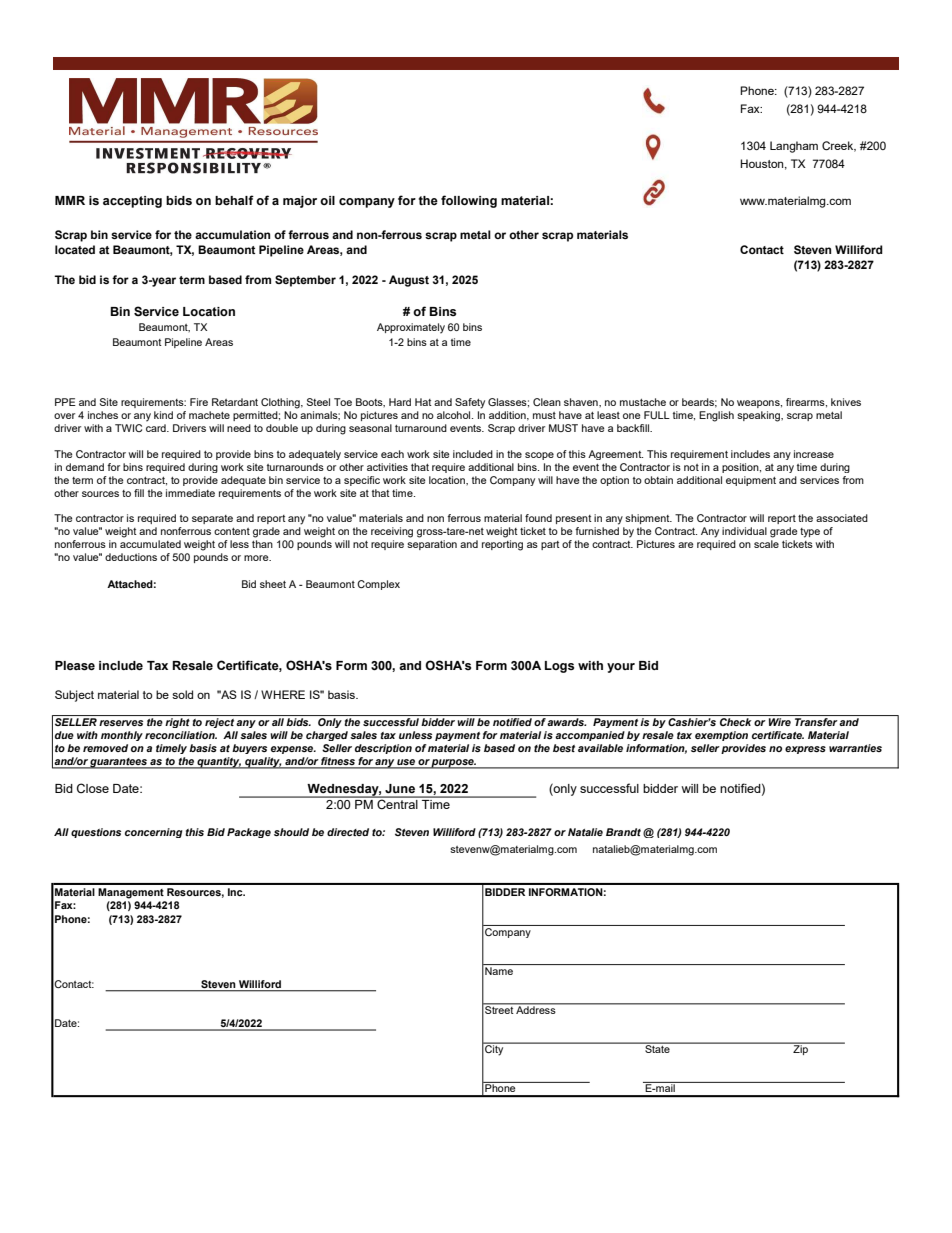 This document has width=952, height=1233. Describe the element at coordinates (469, 201) in the document. I see `following` at that location.
